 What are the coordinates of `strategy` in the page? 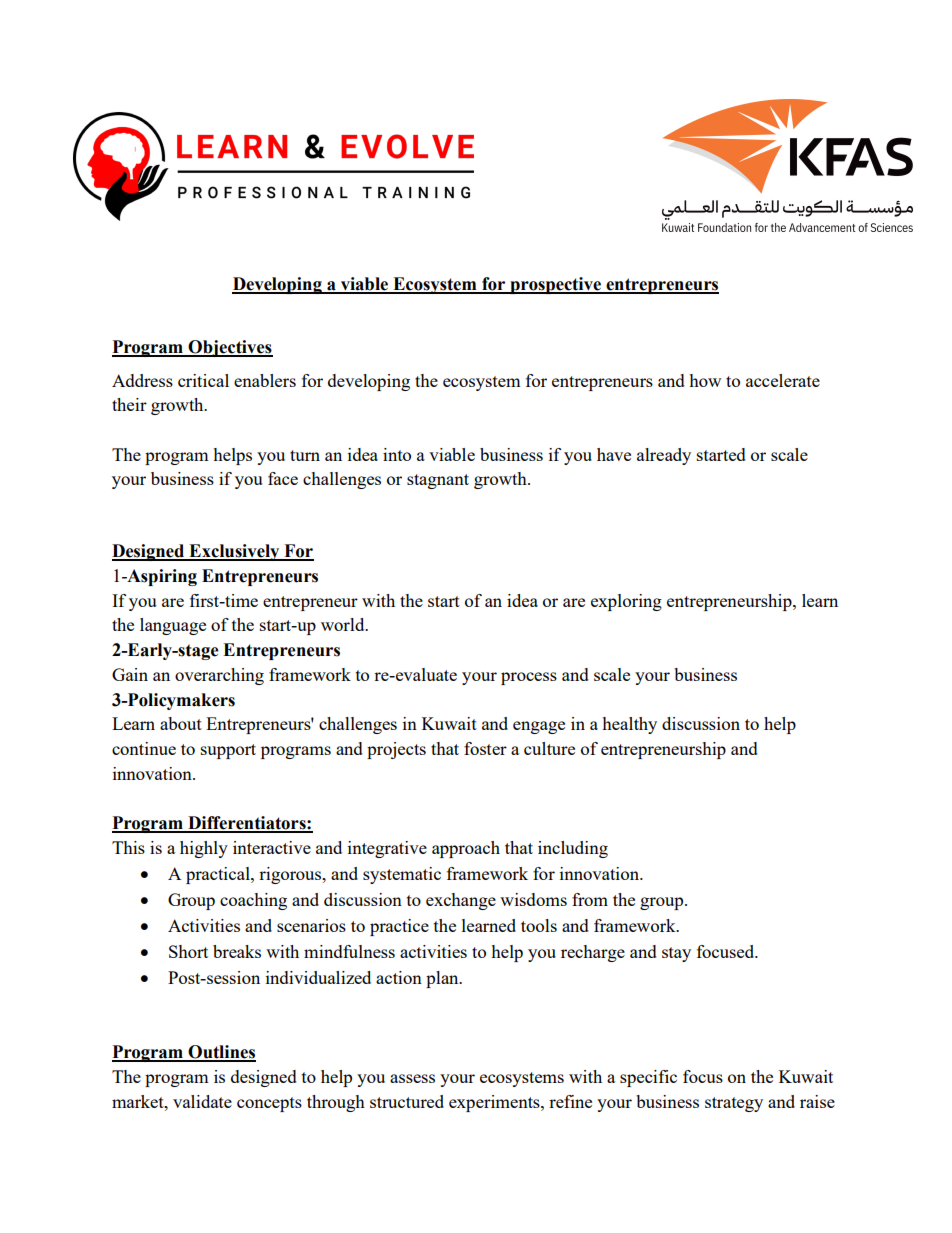 It's located at (734, 1104).
